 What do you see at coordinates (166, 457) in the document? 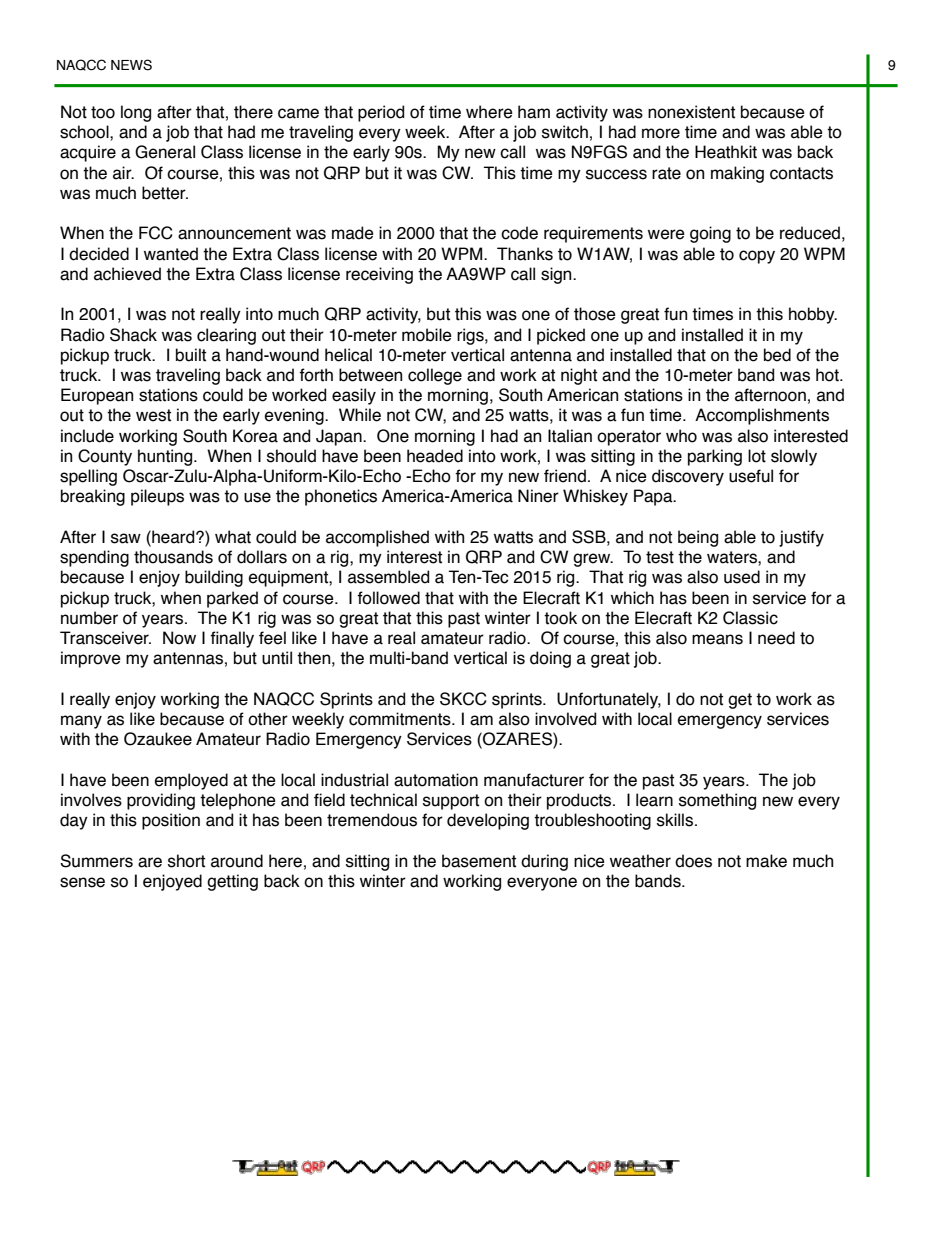
I see `hunting` at bounding box center [166, 457].
